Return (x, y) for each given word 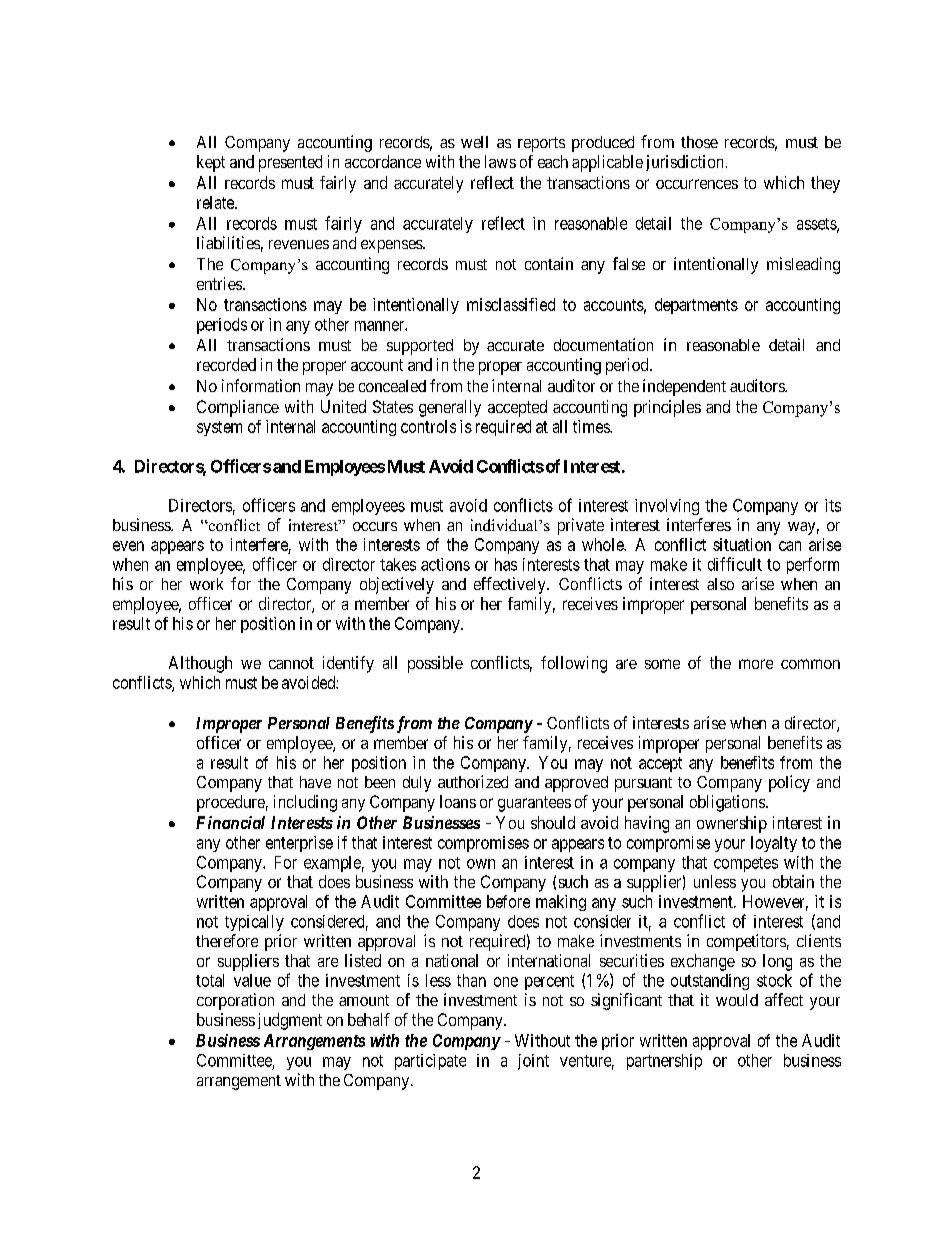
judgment (290, 1021)
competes (746, 864)
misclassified (511, 304)
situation (742, 544)
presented (290, 163)
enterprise (299, 844)
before (508, 901)
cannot (291, 663)
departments (696, 306)
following (574, 664)
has (506, 564)
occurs (375, 526)
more (756, 664)
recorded (226, 364)
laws (500, 161)
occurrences (697, 184)
